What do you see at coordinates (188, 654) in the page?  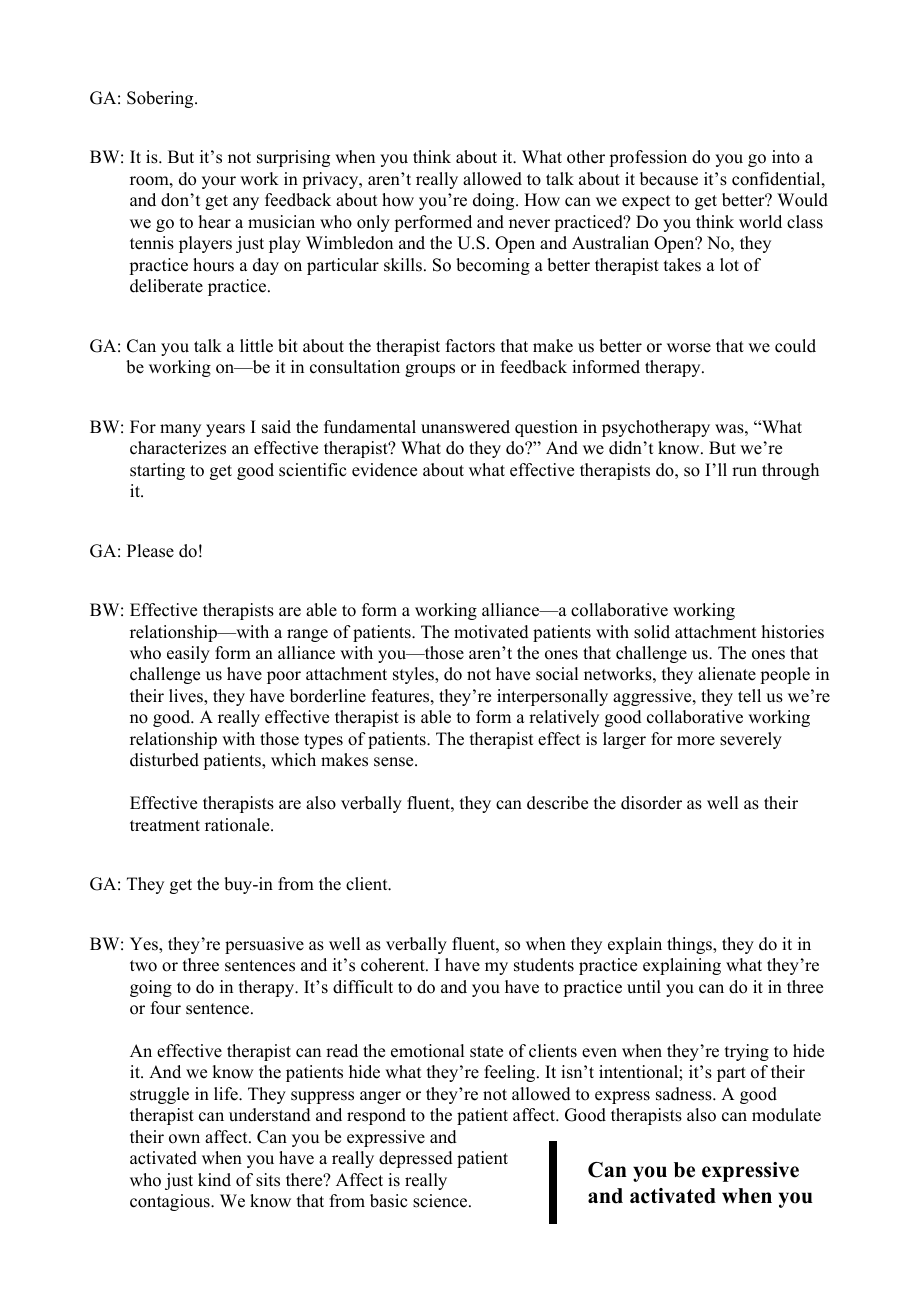 I see `easily` at bounding box center [188, 654].
